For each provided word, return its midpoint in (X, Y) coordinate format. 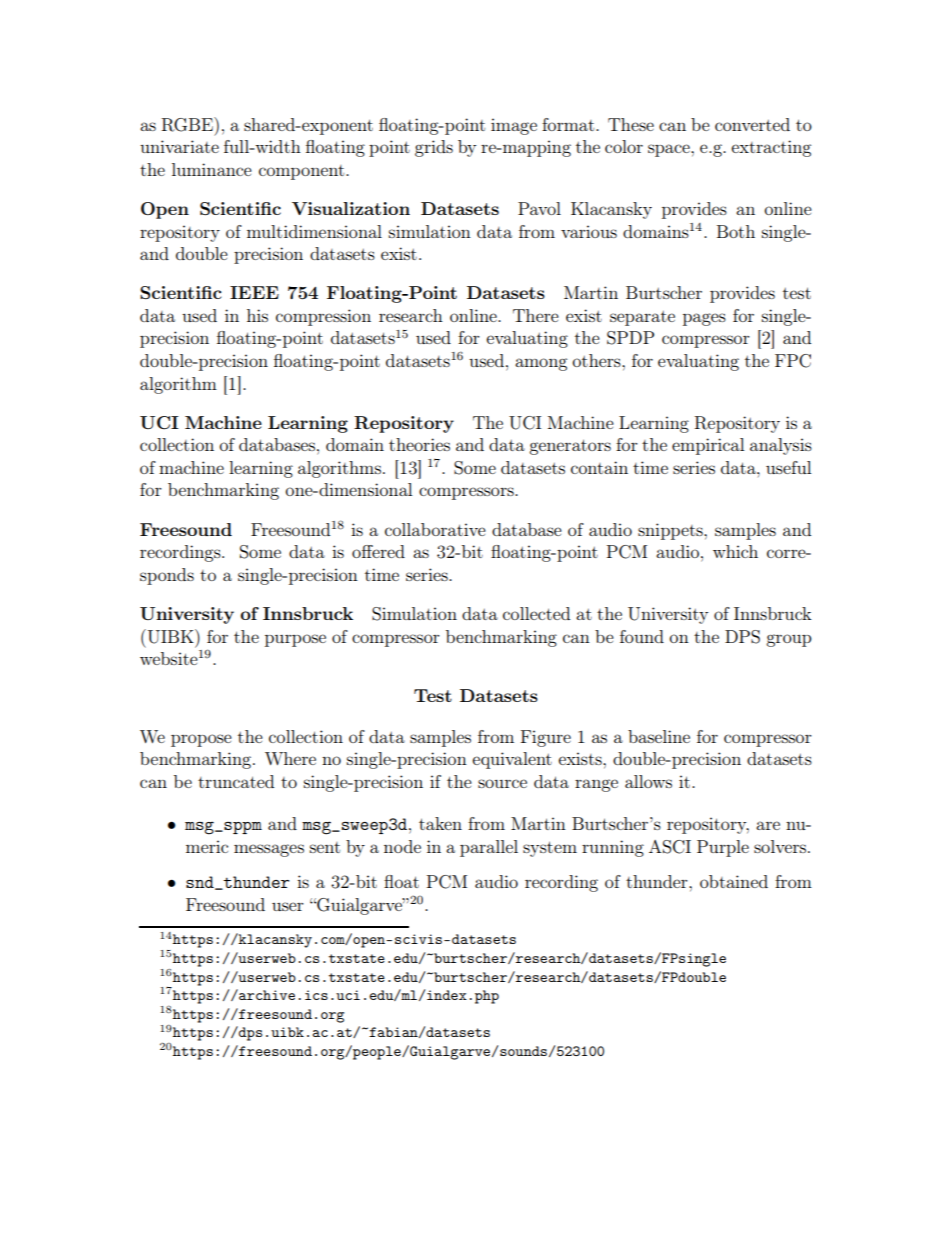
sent (325, 847)
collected (536, 613)
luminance (212, 169)
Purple (723, 848)
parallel (489, 848)
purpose (295, 640)
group (789, 640)
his (257, 315)
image (514, 126)
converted (752, 124)
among (541, 364)
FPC (793, 361)
